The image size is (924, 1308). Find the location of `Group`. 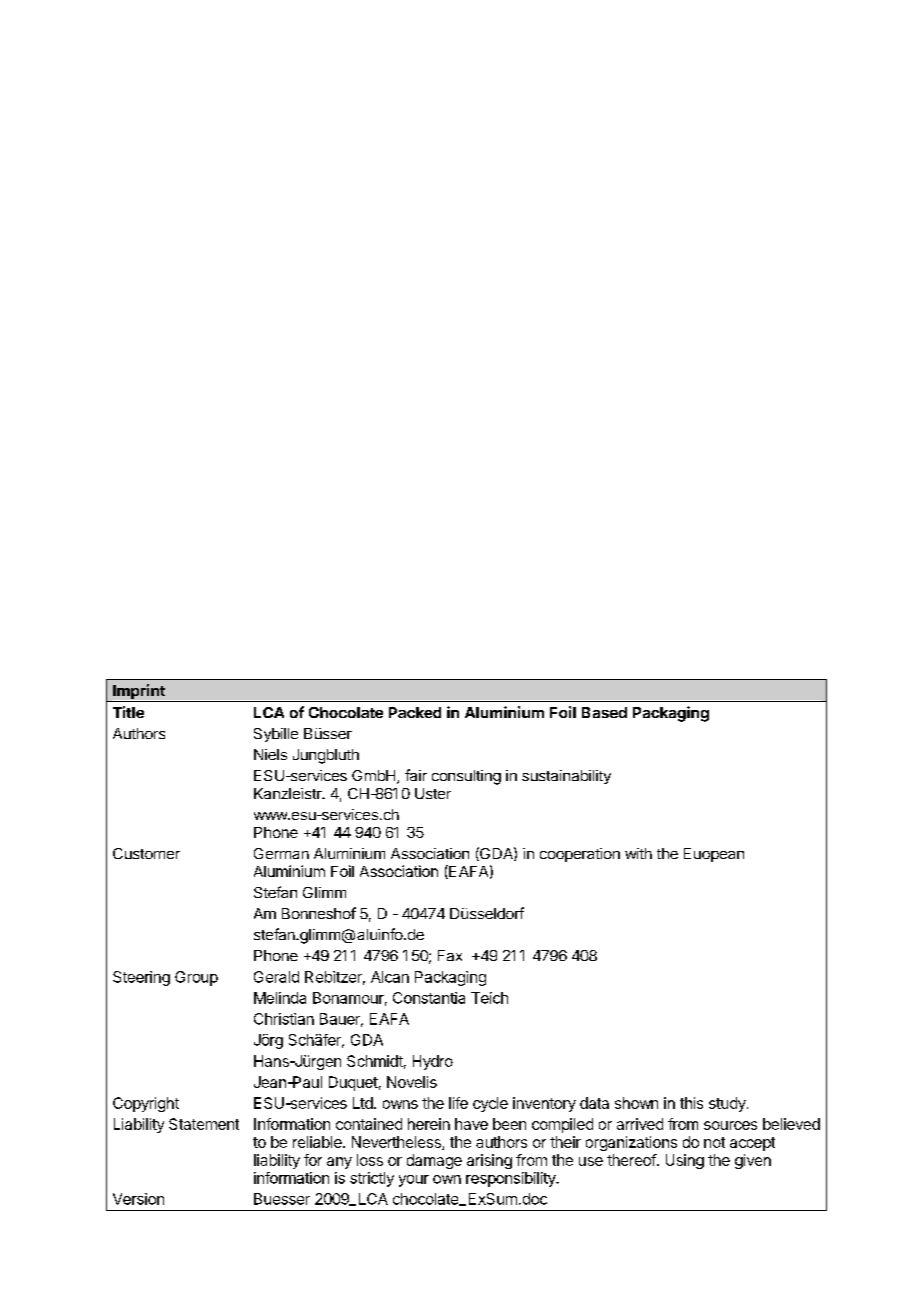

Group is located at coordinates (196, 978).
